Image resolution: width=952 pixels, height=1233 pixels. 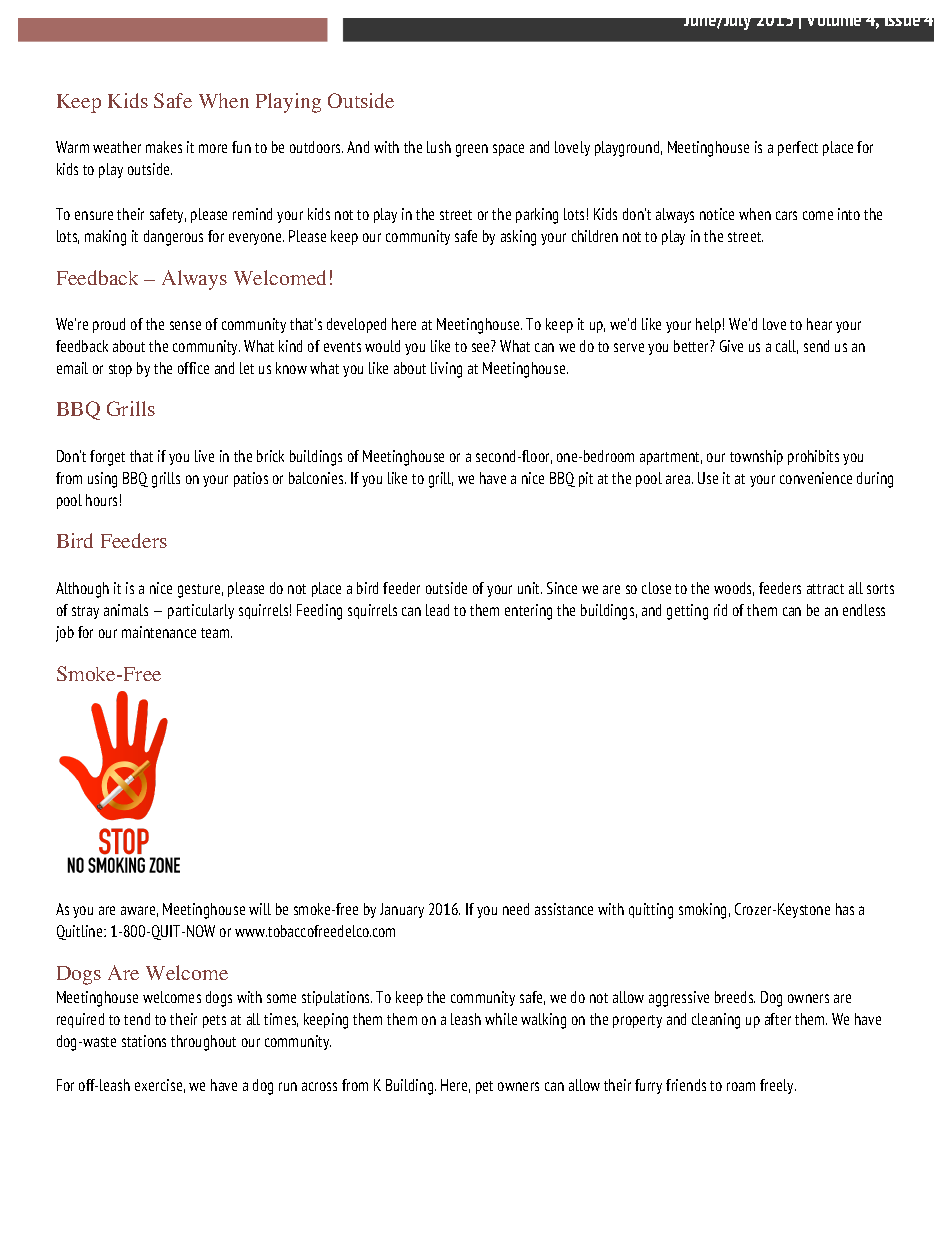 What do you see at coordinates (501, 1019) in the screenshot?
I see `while` at bounding box center [501, 1019].
